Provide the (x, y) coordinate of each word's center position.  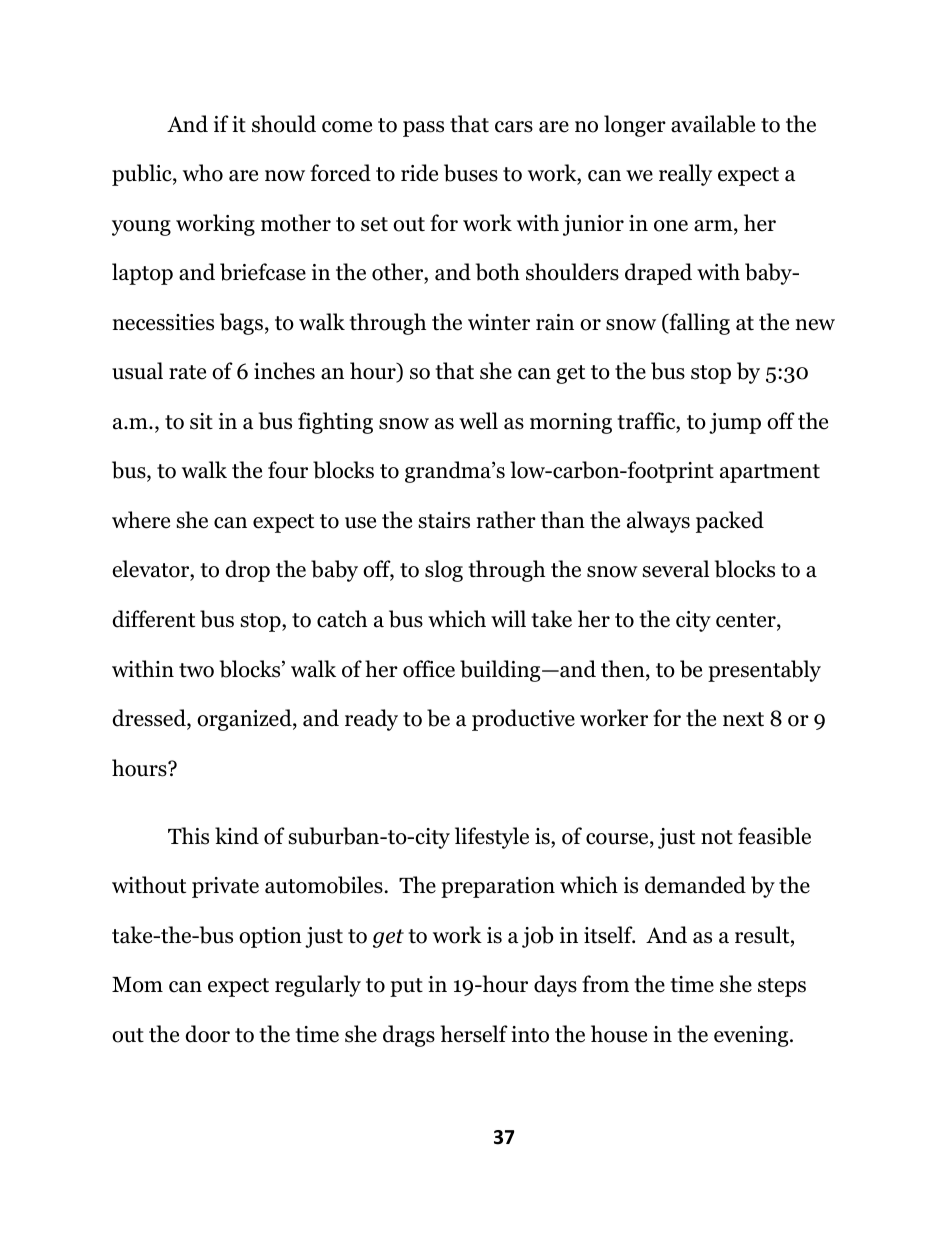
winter (499, 322)
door (207, 1034)
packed (730, 522)
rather (506, 520)
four (288, 470)
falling (698, 324)
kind (237, 836)
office (429, 669)
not (717, 837)
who (203, 173)
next (743, 719)
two (196, 670)
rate (187, 372)
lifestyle (492, 838)
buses (471, 173)
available (713, 124)
